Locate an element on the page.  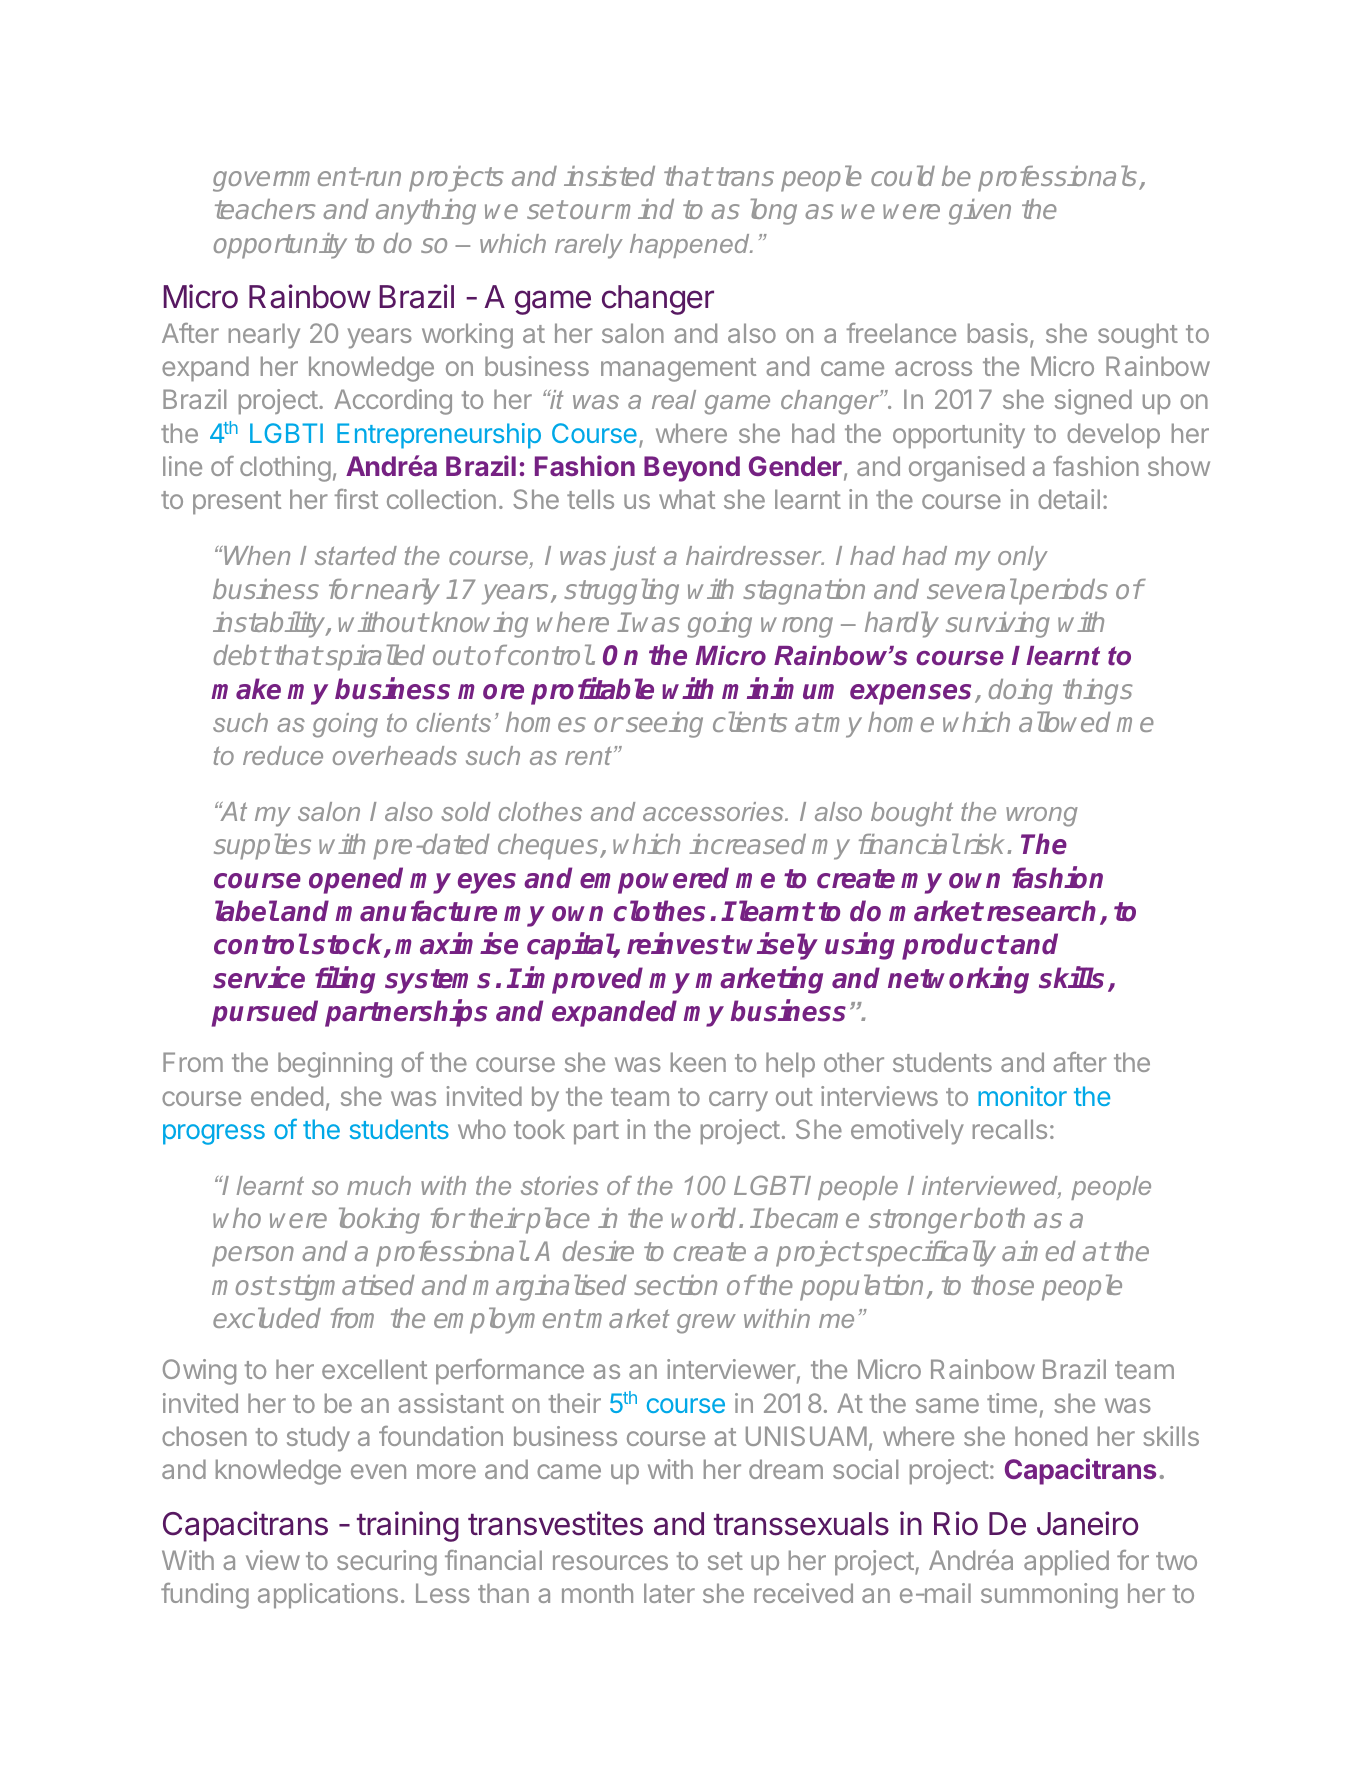
aimed is located at coordinates (1039, 1251).
